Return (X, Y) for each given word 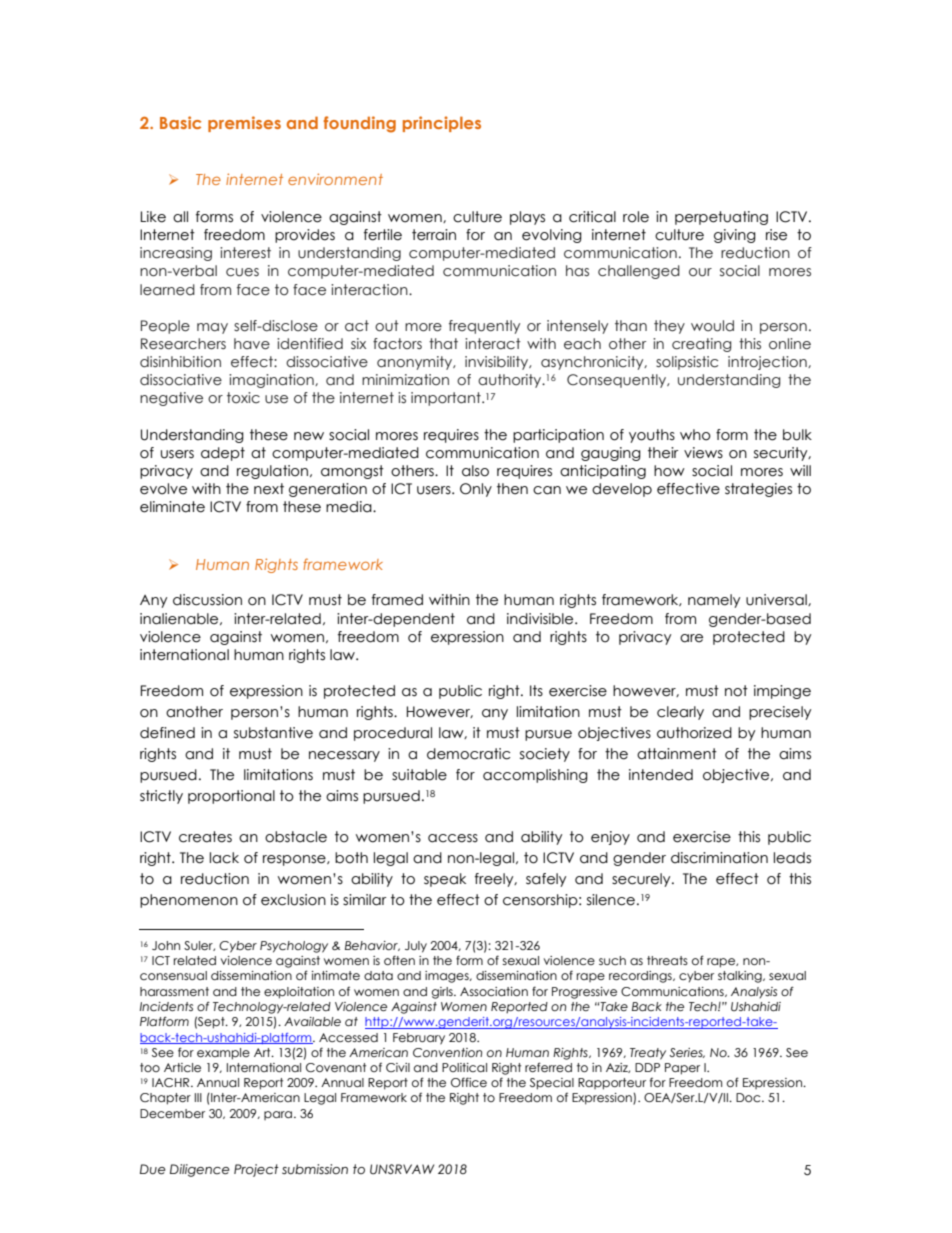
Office (469, 1082)
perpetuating (721, 218)
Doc (749, 1097)
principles (442, 124)
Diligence (200, 1170)
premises (244, 124)
